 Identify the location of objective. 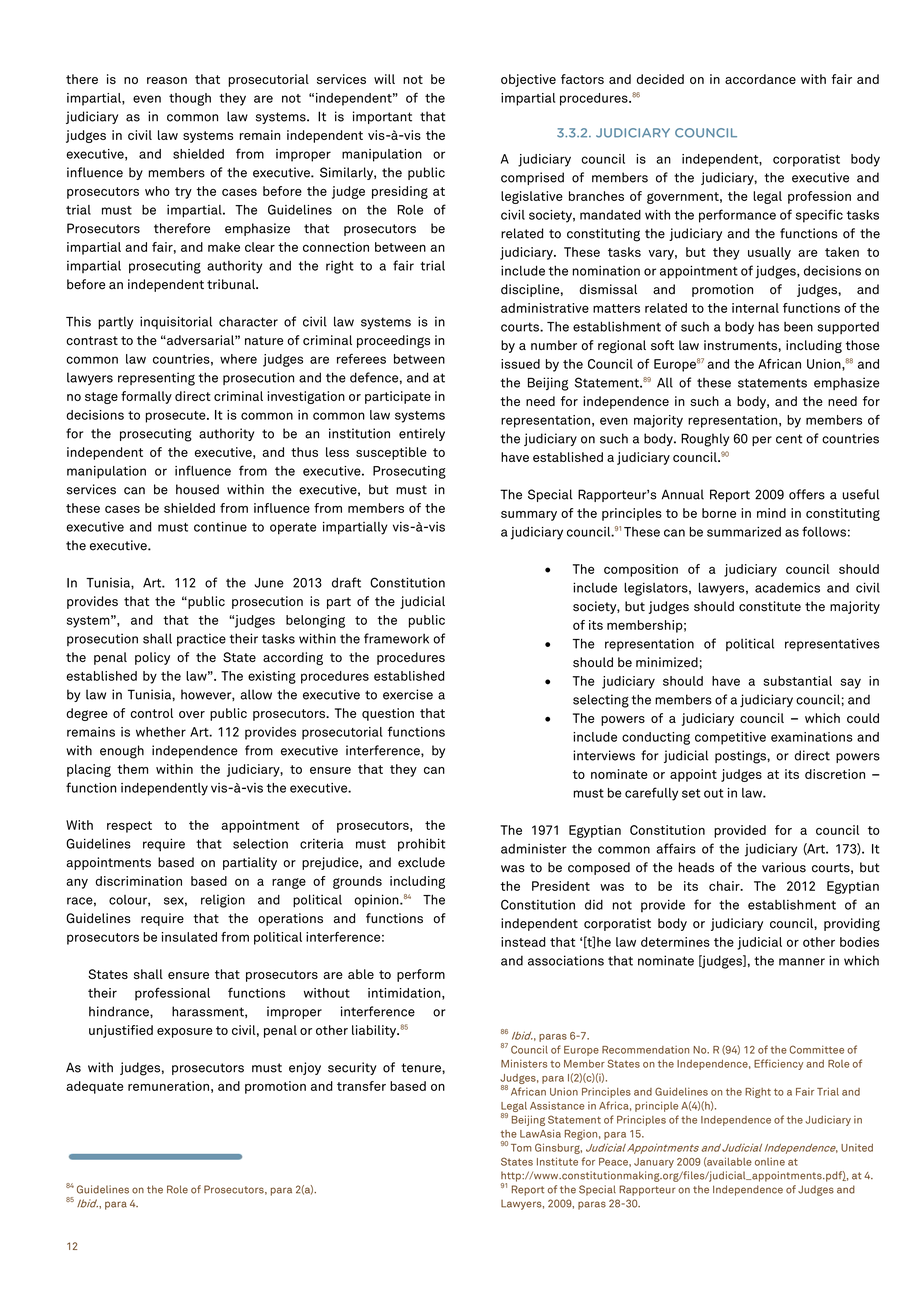
(528, 80).
